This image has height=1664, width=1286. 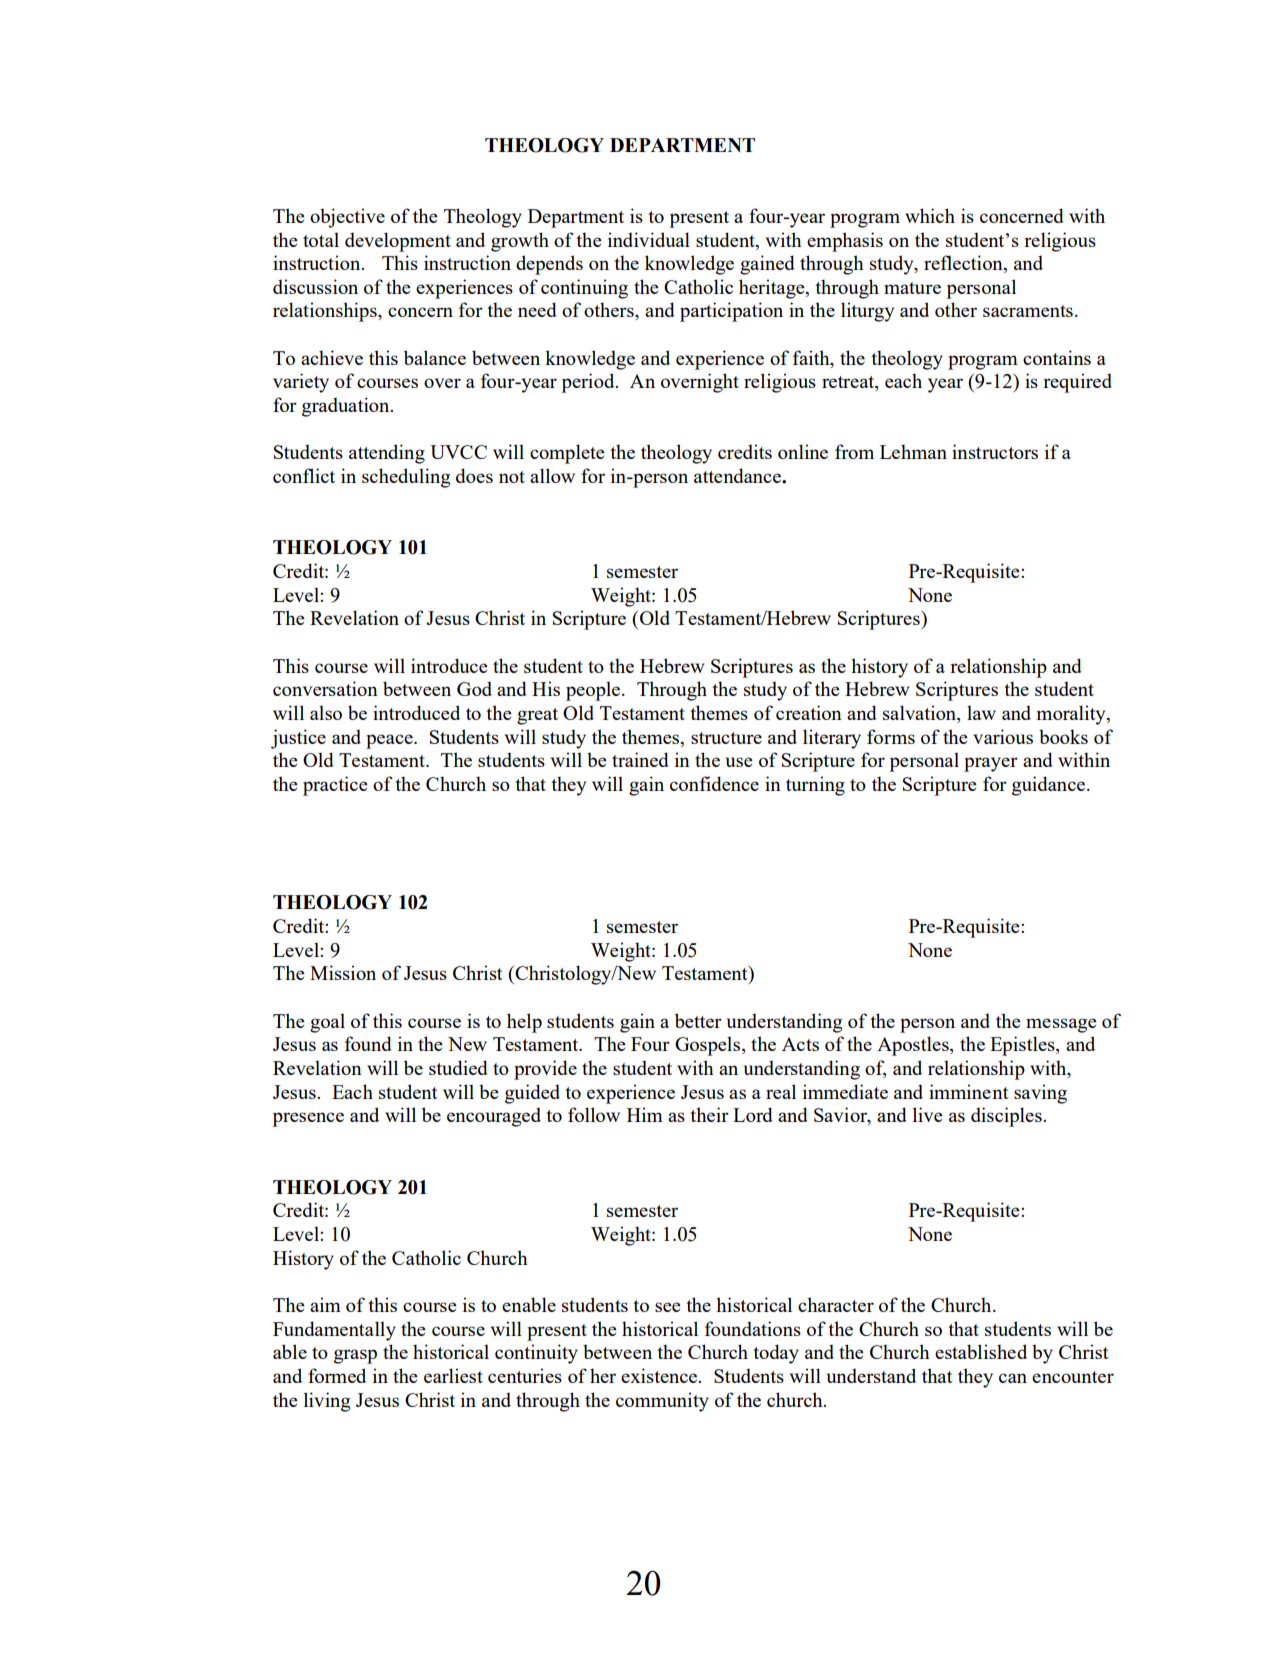 I want to click on reflection, so click(x=964, y=264).
